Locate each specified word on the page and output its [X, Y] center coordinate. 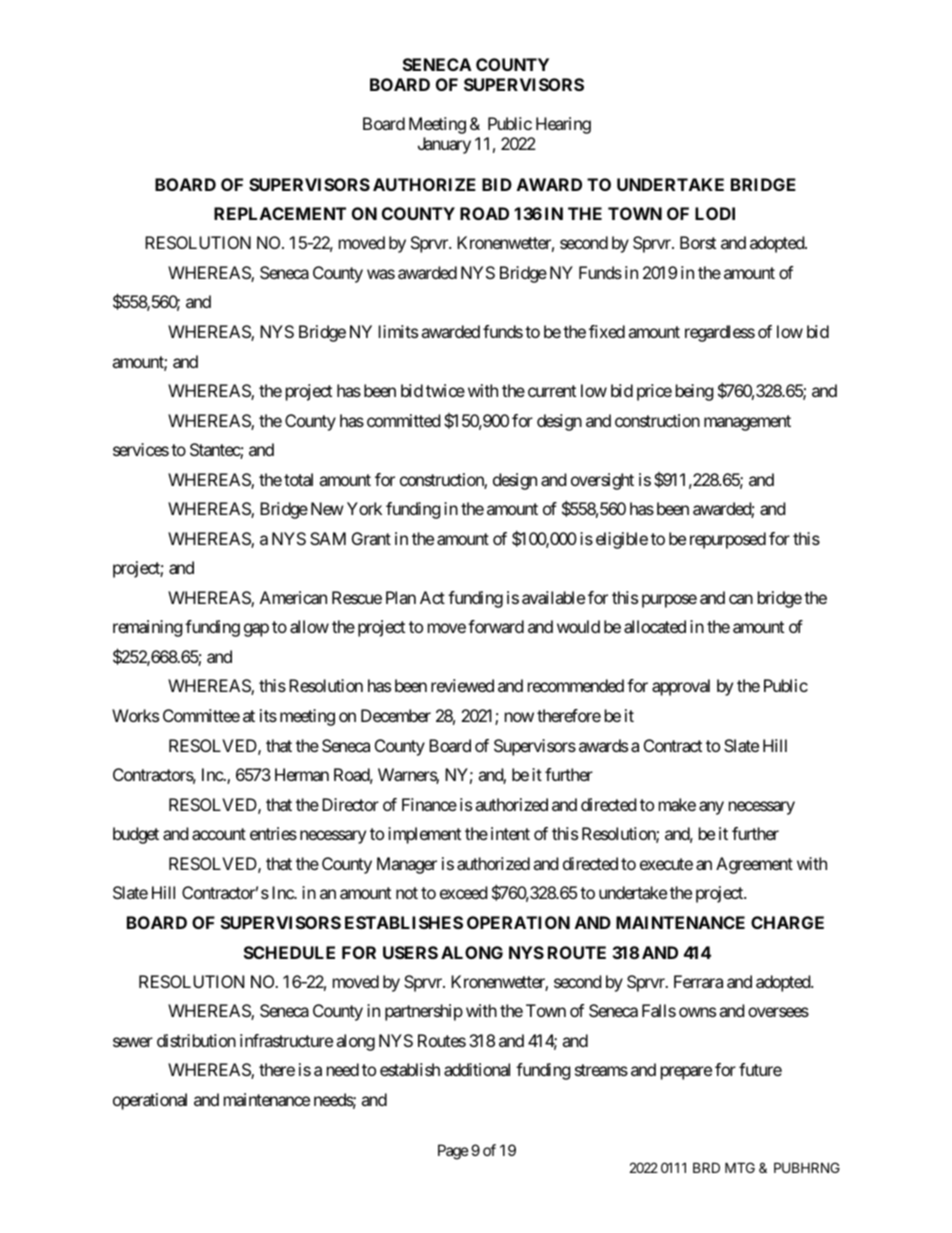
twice [445, 390]
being [695, 392]
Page [453, 1152]
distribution [196, 1040]
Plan [401, 597]
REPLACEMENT [280, 213]
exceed [463, 892]
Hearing [563, 125]
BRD [706, 1167]
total [298, 479]
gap [256, 630]
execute [666, 864]
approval [681, 687]
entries [273, 833]
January [444, 145]
